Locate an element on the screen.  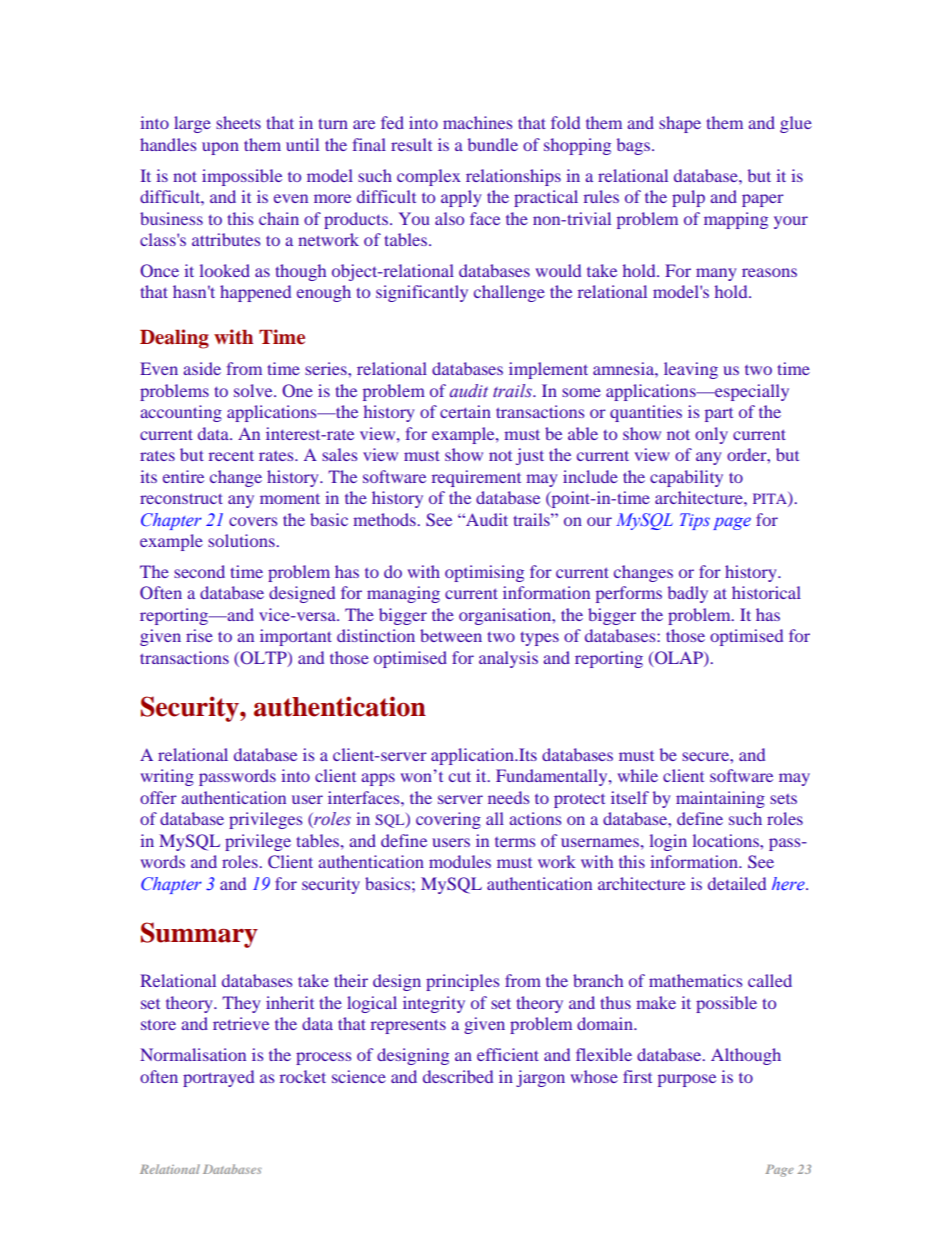
writing is located at coordinates (167, 777).
